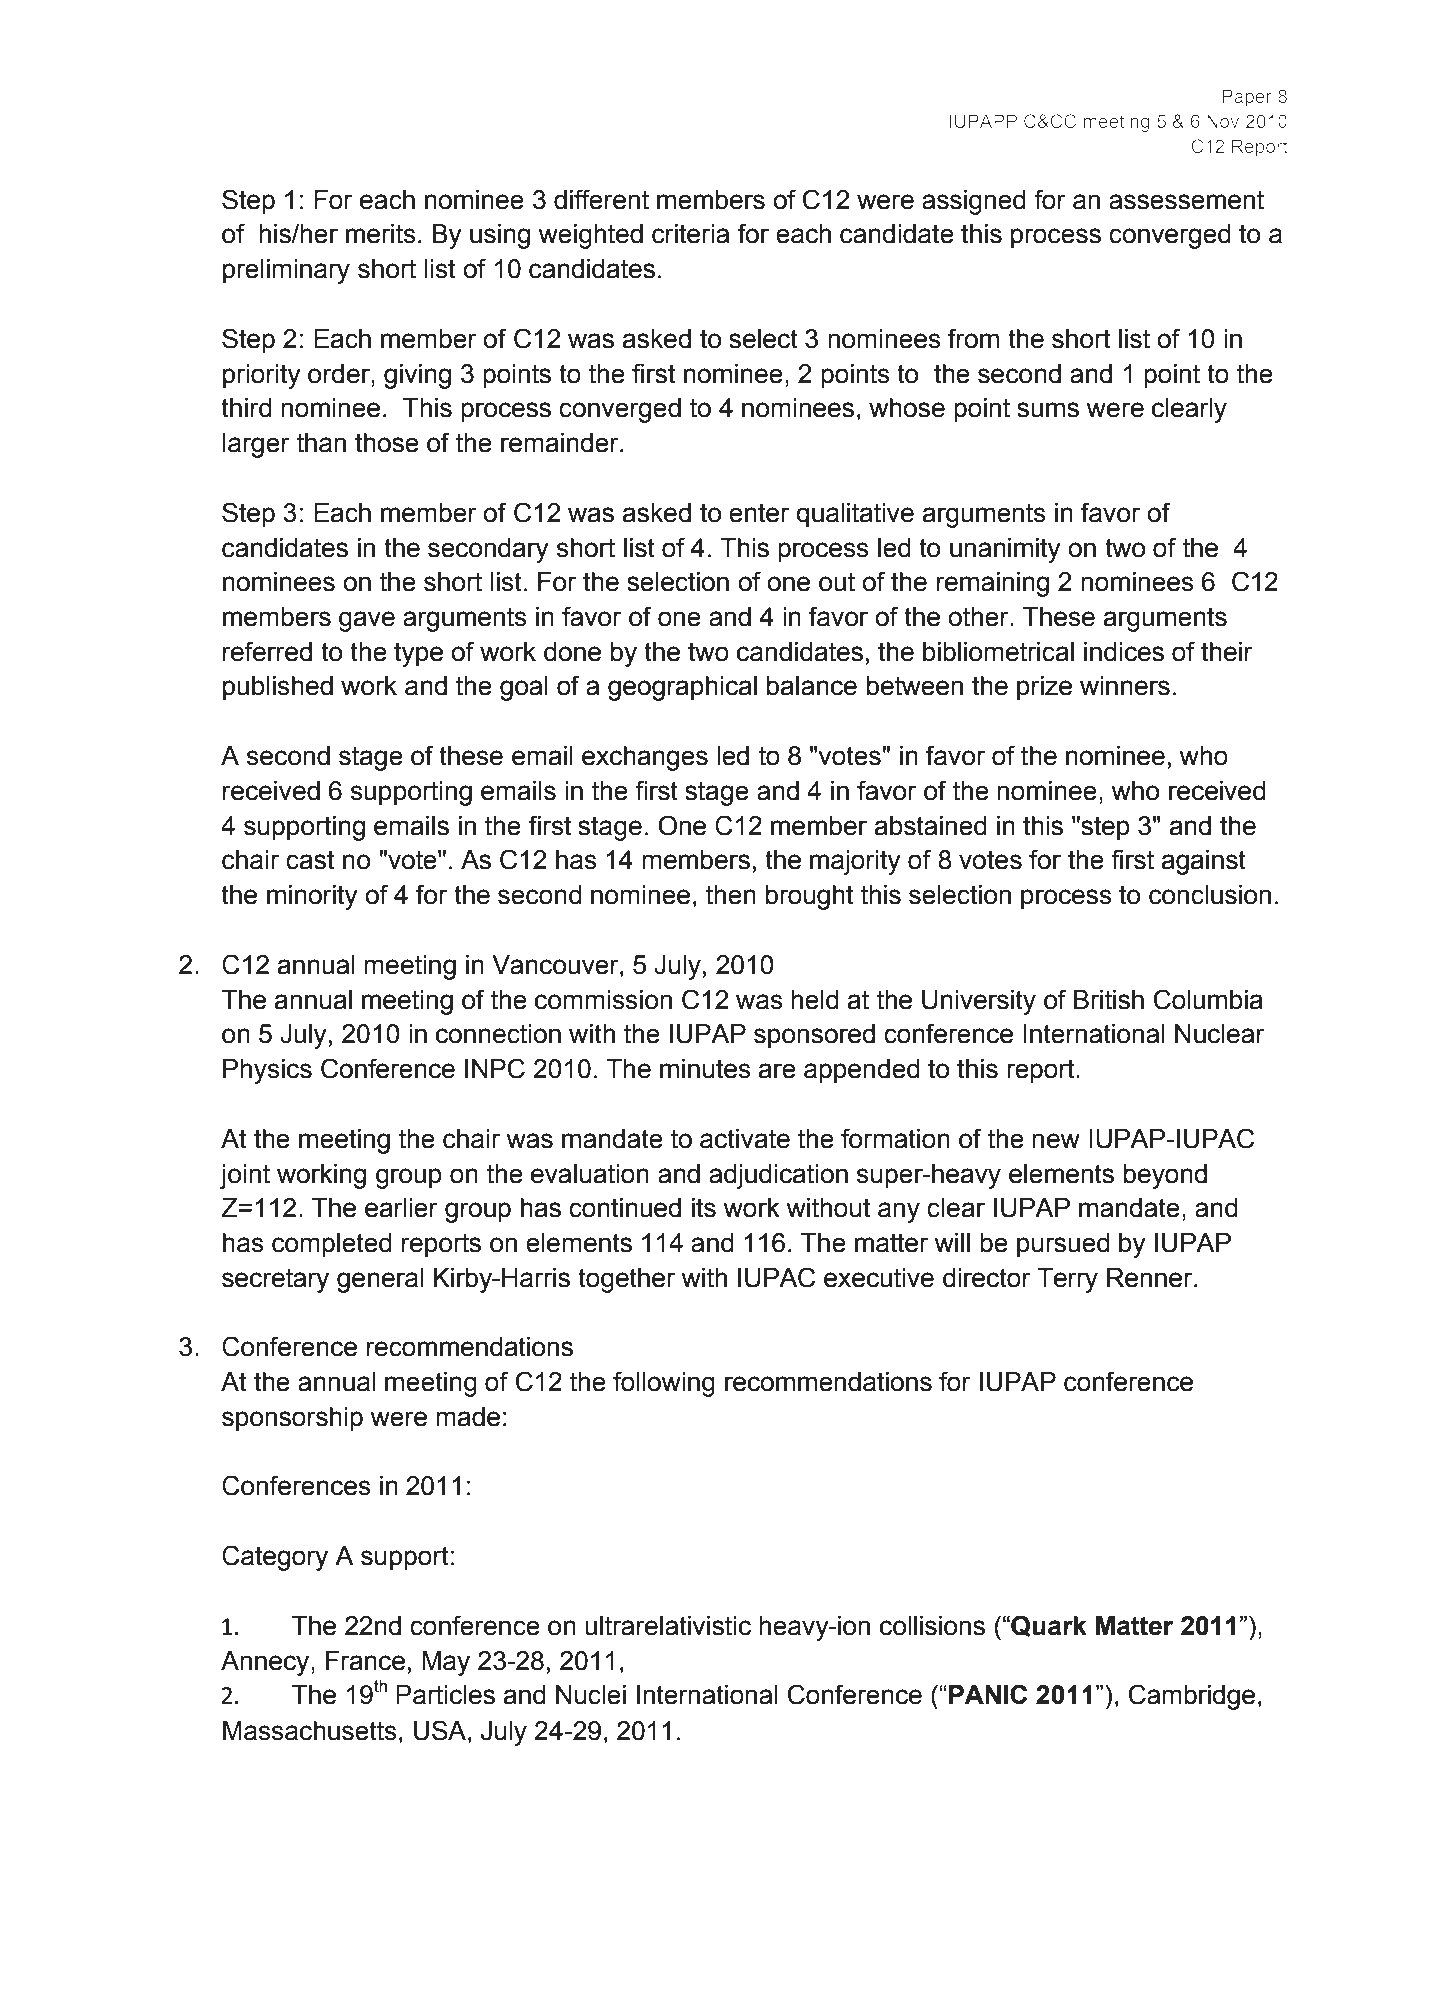 This page has width=1430, height=2013. I want to click on Cambridge, so click(1192, 1697).
